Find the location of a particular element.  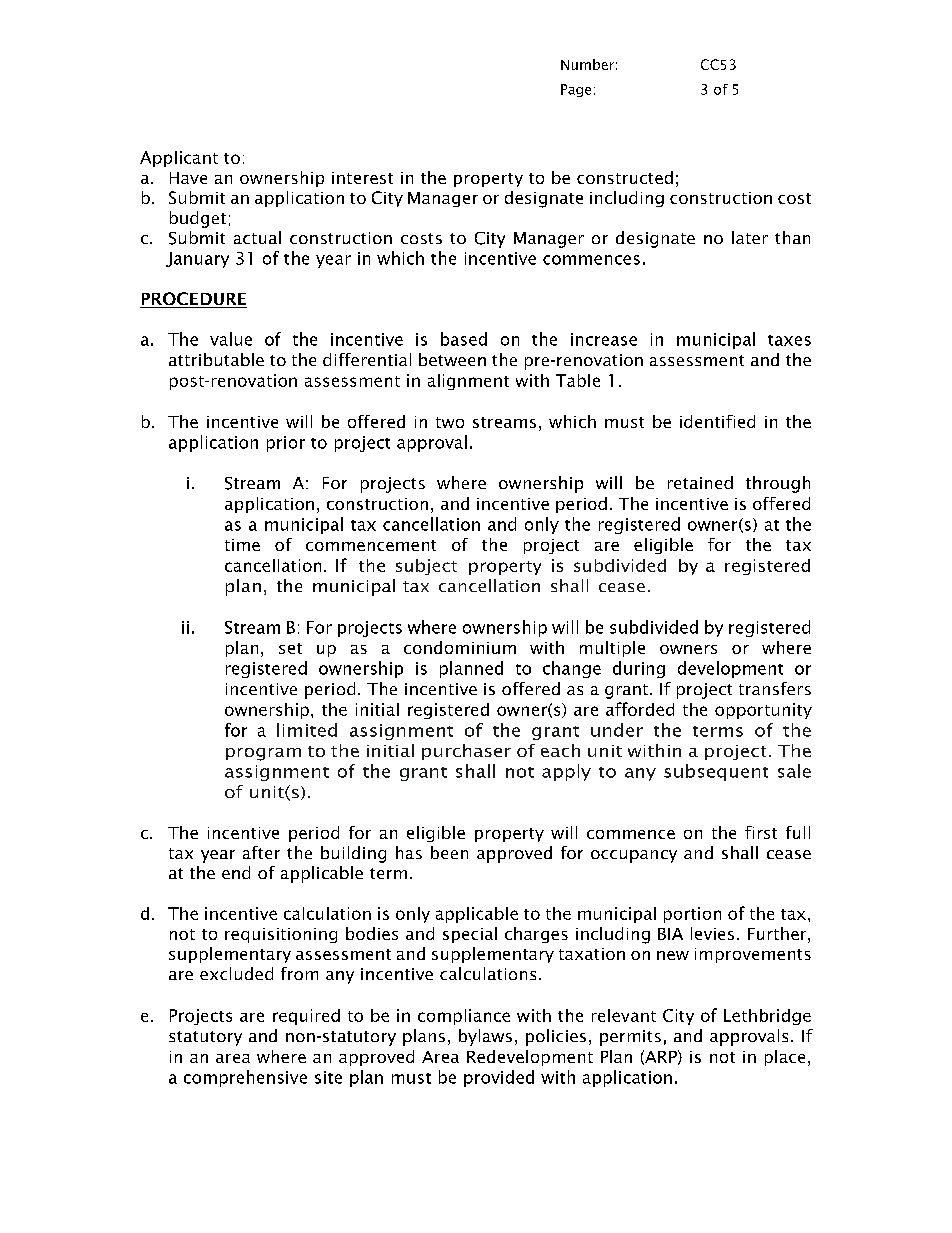

constructed is located at coordinates (625, 177).
